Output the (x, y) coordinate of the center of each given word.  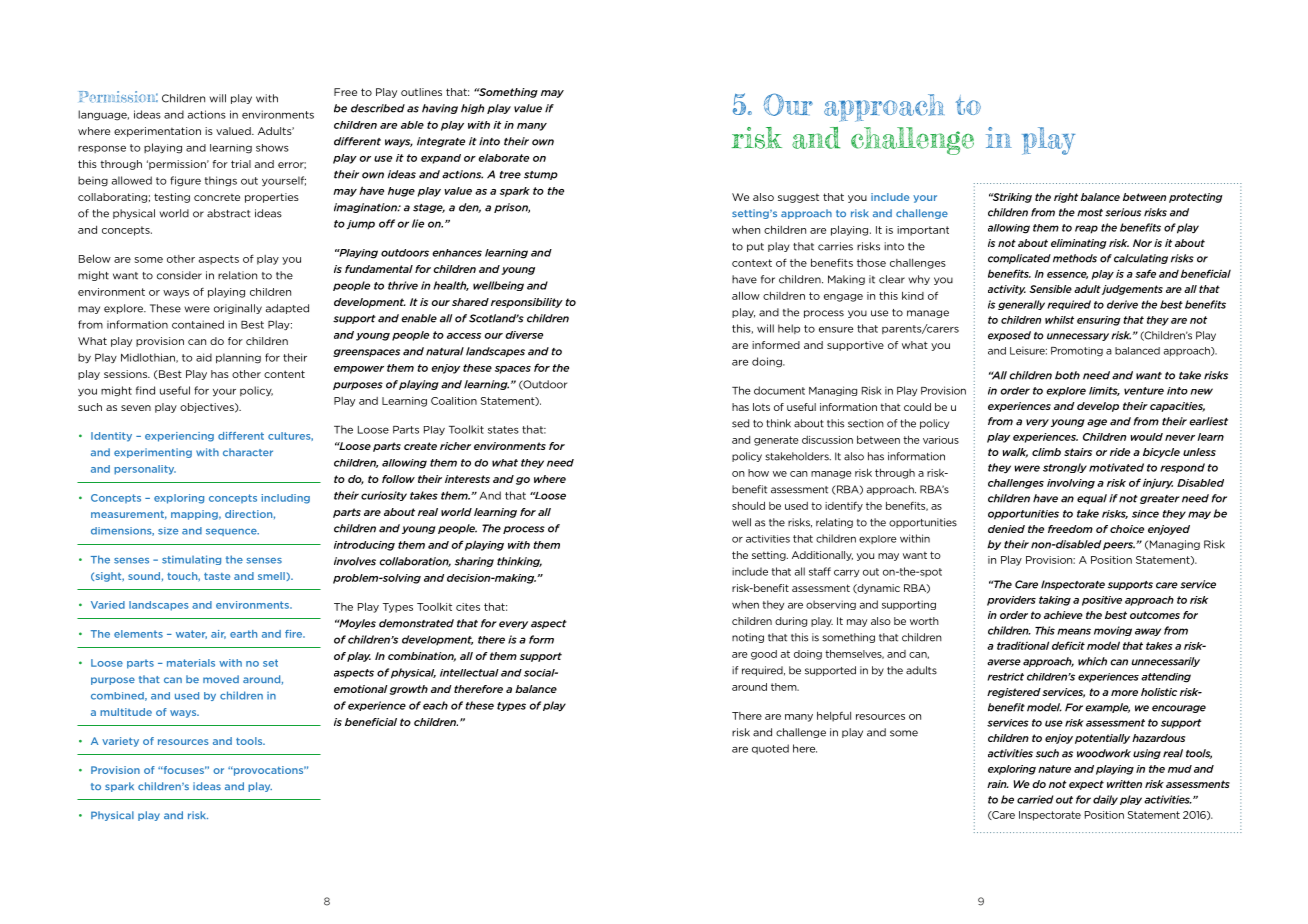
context (752, 263)
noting (748, 638)
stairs (1078, 452)
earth (243, 634)
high (472, 109)
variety (120, 742)
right (1066, 198)
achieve (1063, 615)
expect (1086, 785)
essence (1067, 275)
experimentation (157, 132)
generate (776, 441)
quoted (770, 749)
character (248, 452)
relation (237, 275)
